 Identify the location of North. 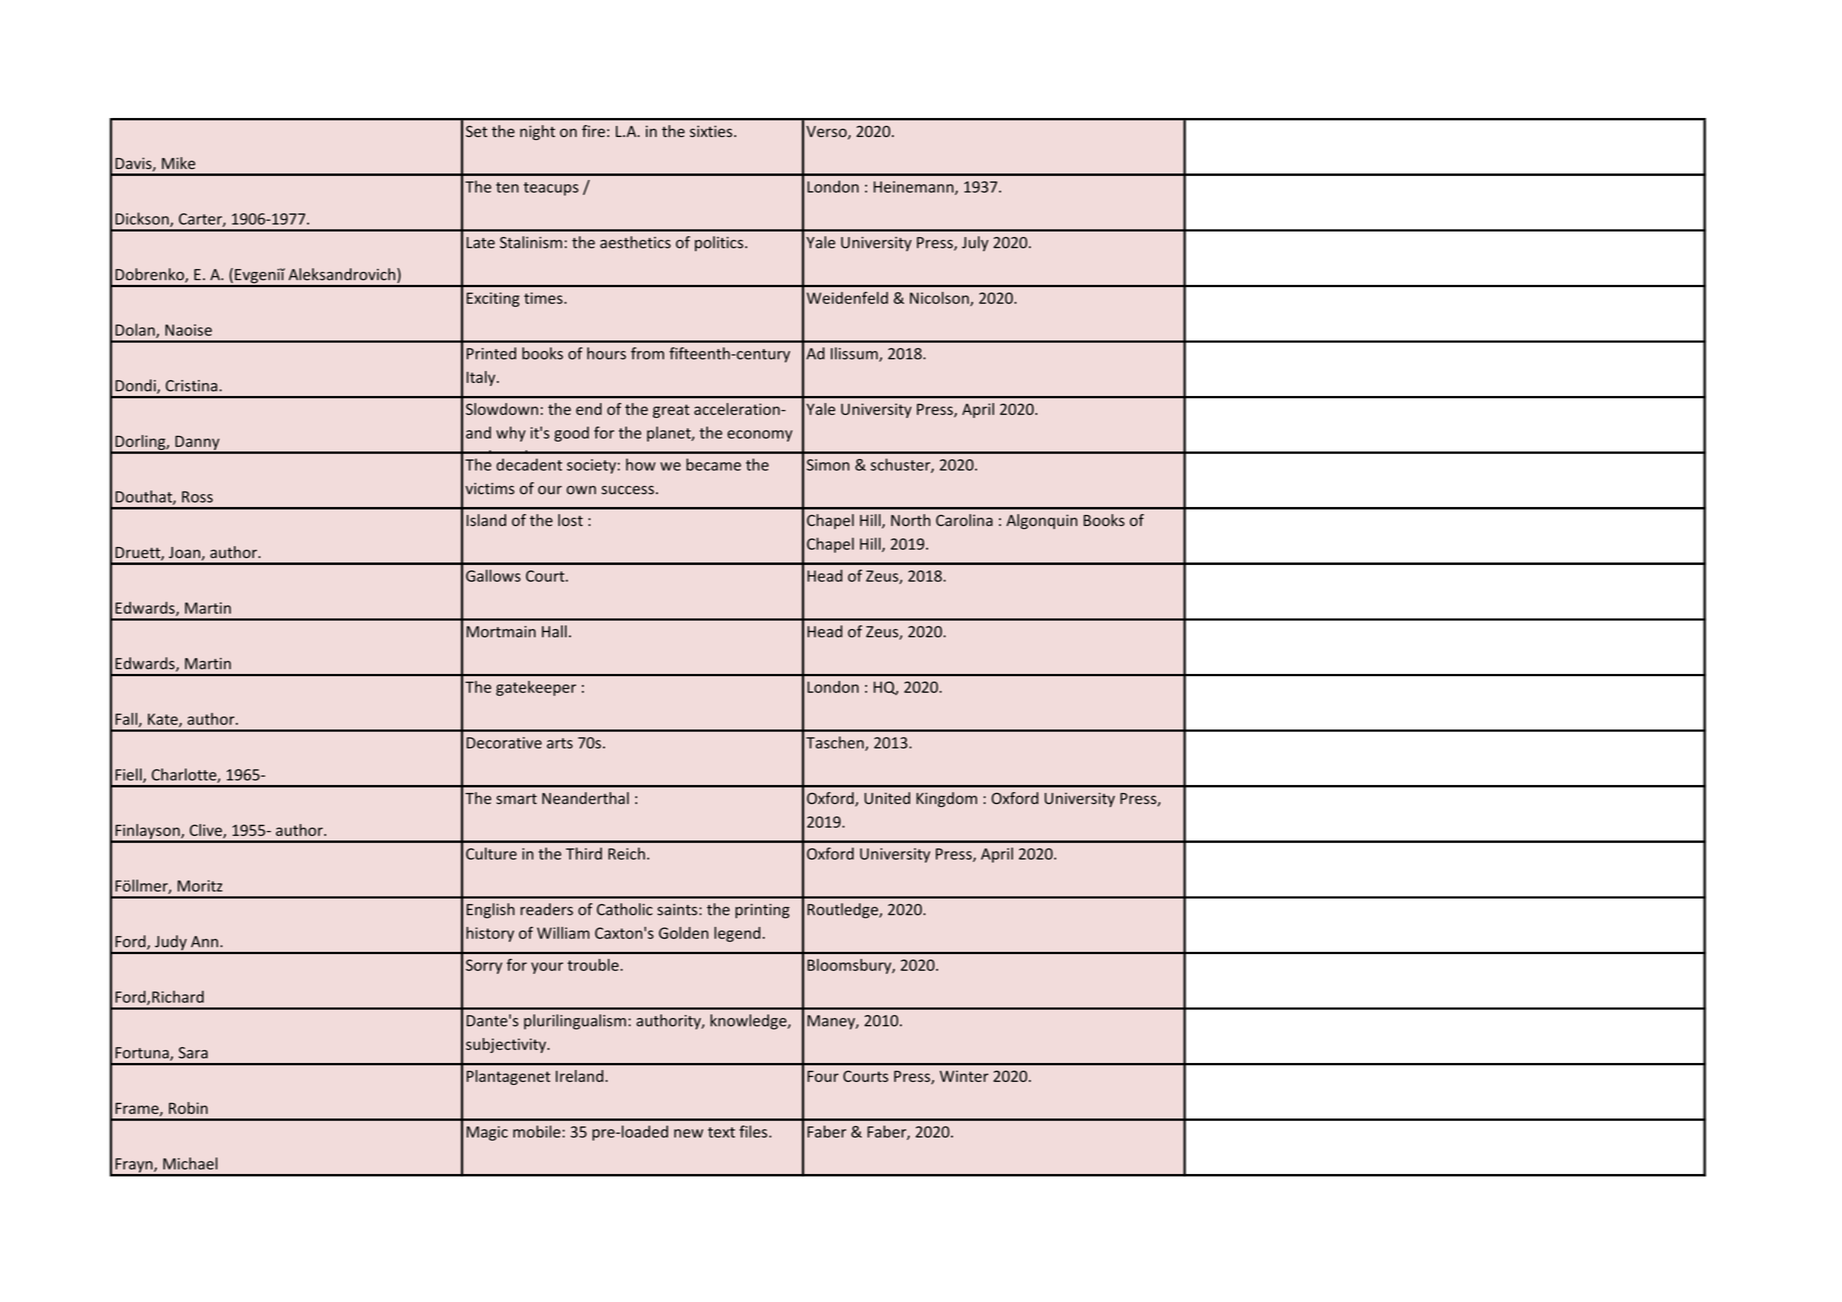
(911, 520).
